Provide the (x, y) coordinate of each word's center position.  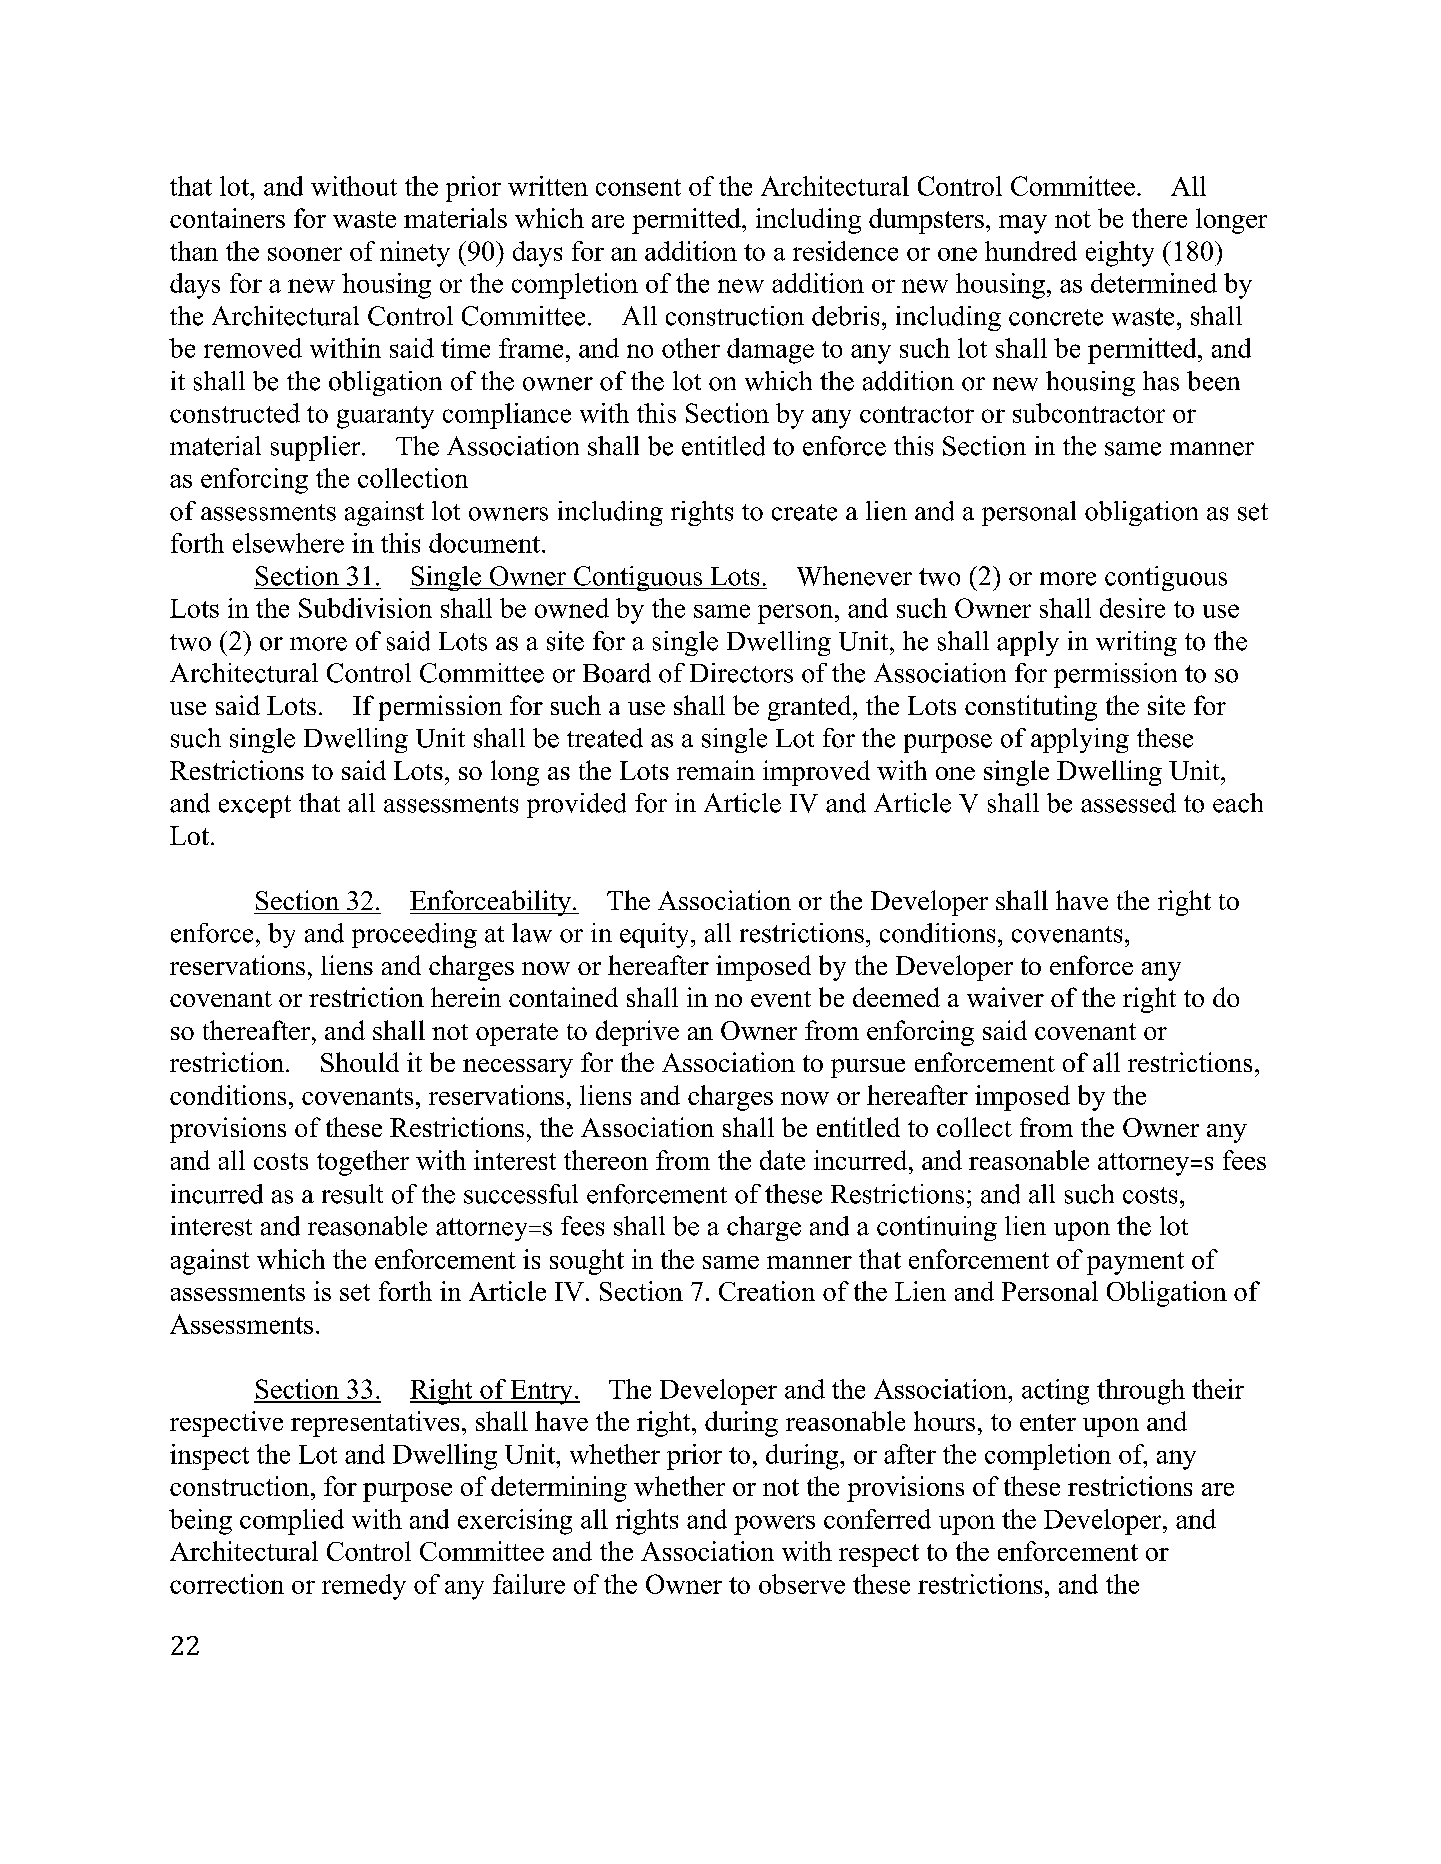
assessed (1128, 803)
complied (292, 1522)
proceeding (414, 935)
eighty (1120, 254)
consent (638, 187)
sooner (305, 254)
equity (656, 935)
